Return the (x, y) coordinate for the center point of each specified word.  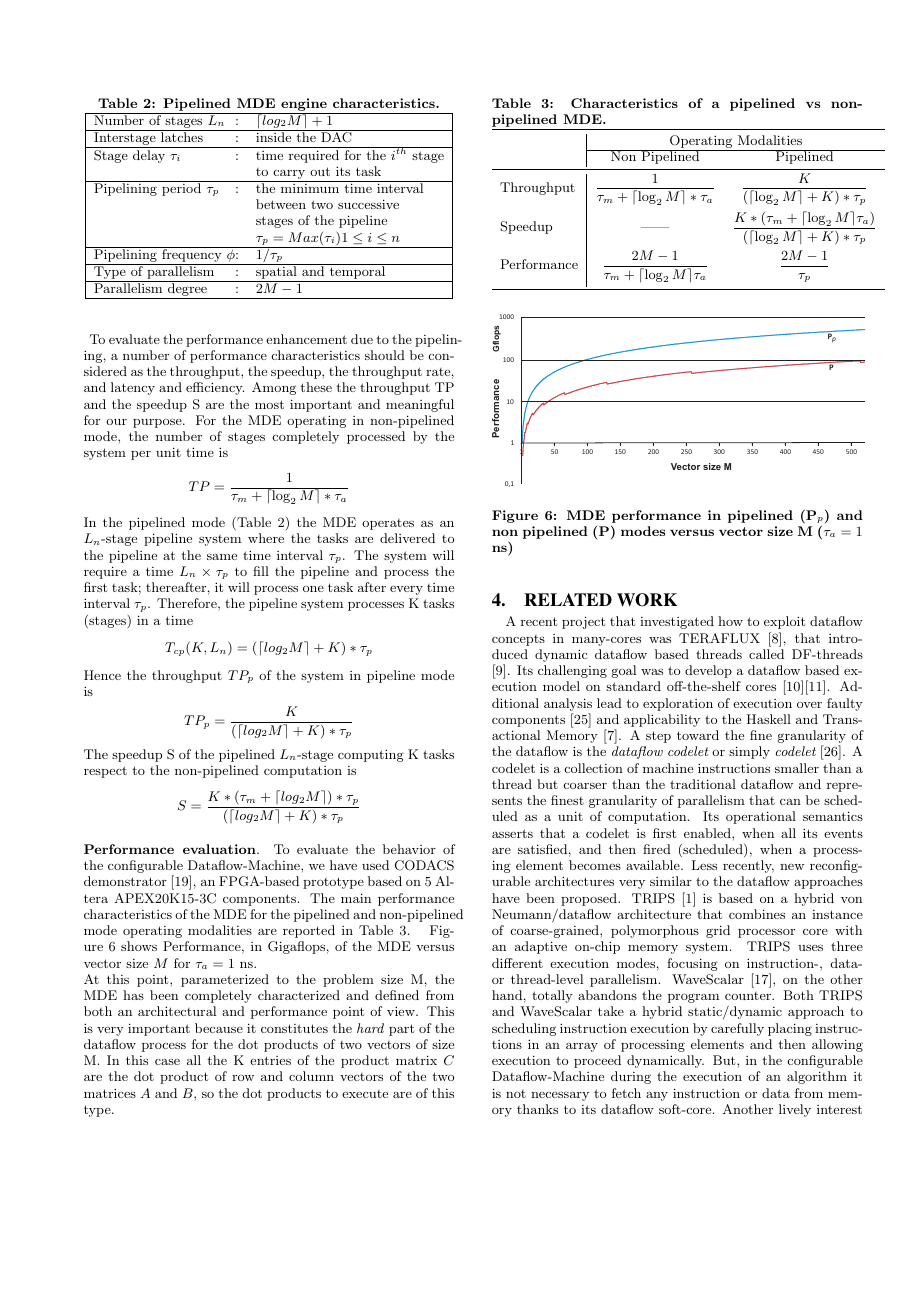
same (222, 556)
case (167, 1062)
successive (368, 204)
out (320, 171)
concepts (518, 640)
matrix (416, 1060)
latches (182, 136)
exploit (784, 622)
